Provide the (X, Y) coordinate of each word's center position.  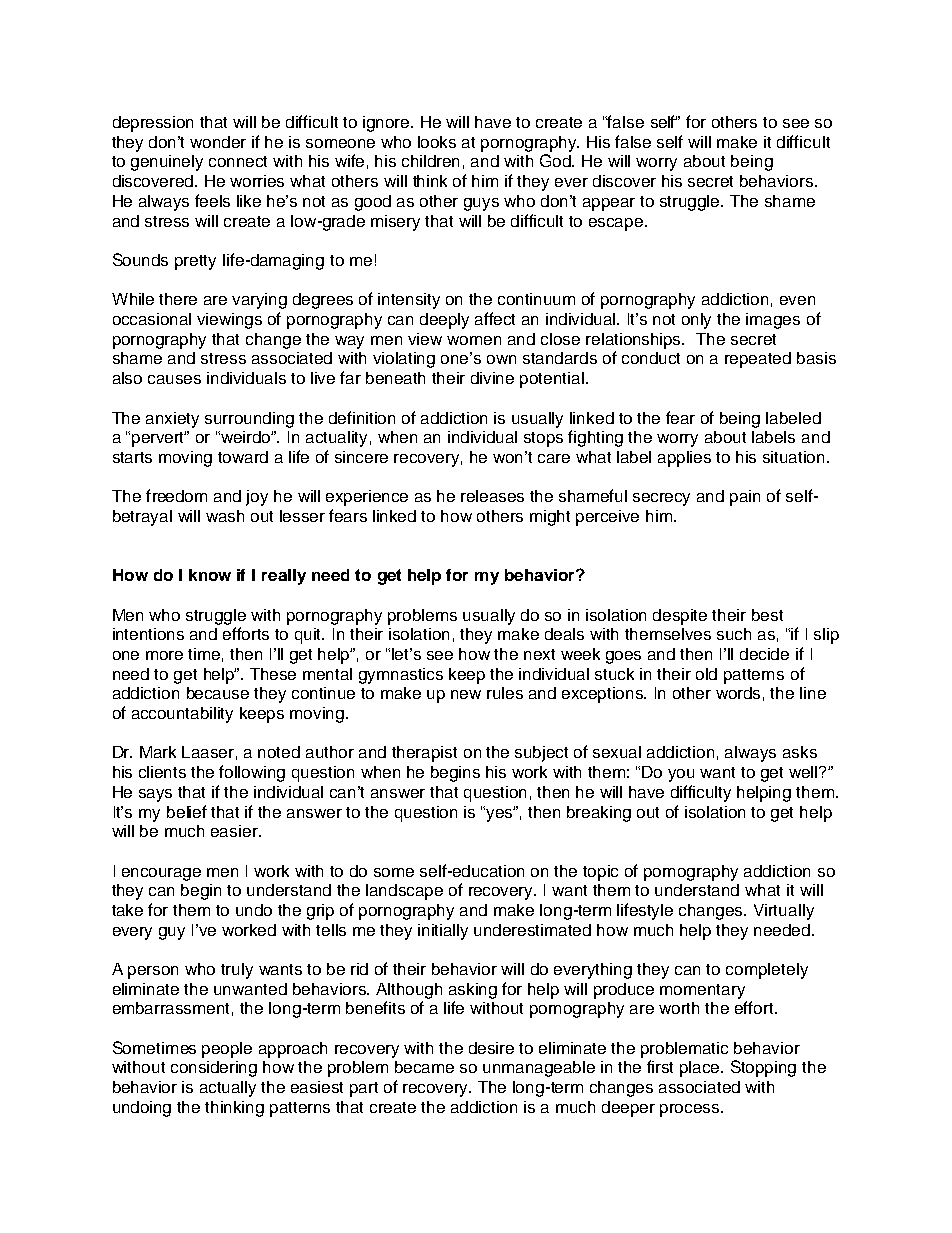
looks (437, 142)
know (210, 575)
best (767, 615)
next (539, 654)
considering (214, 1069)
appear (609, 204)
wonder (218, 142)
